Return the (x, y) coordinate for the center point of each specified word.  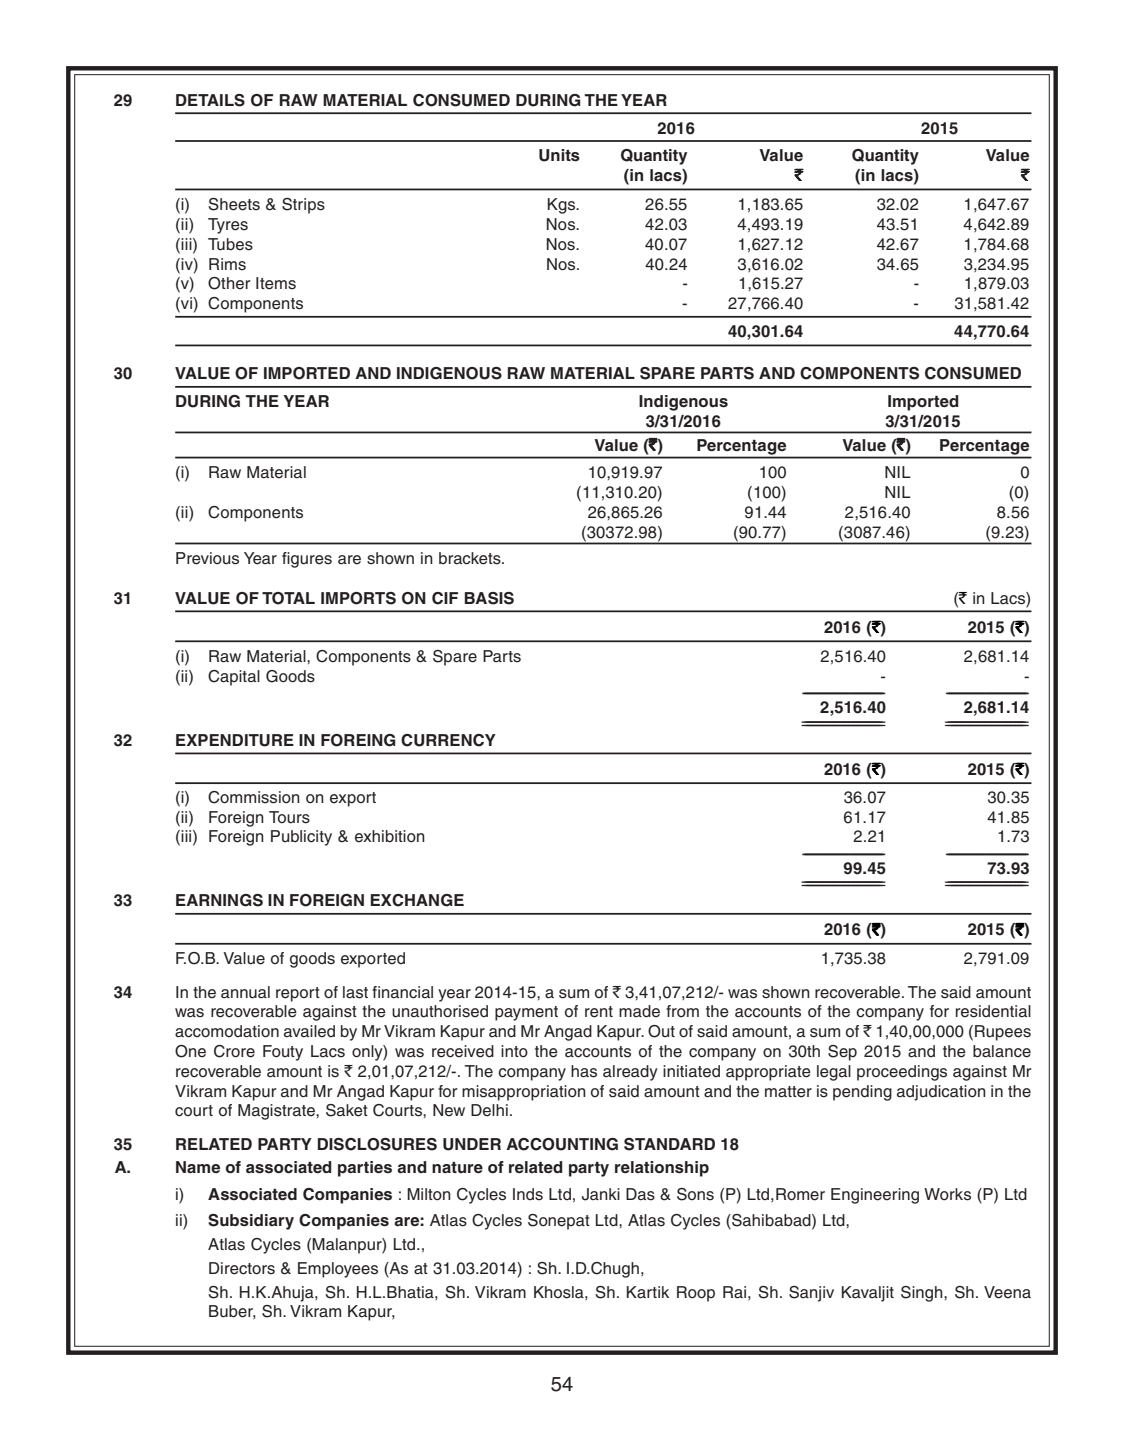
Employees (338, 1270)
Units (559, 155)
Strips (303, 206)
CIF (445, 598)
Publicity (301, 838)
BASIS (489, 598)
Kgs (563, 206)
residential (993, 1011)
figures (307, 560)
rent (599, 1012)
